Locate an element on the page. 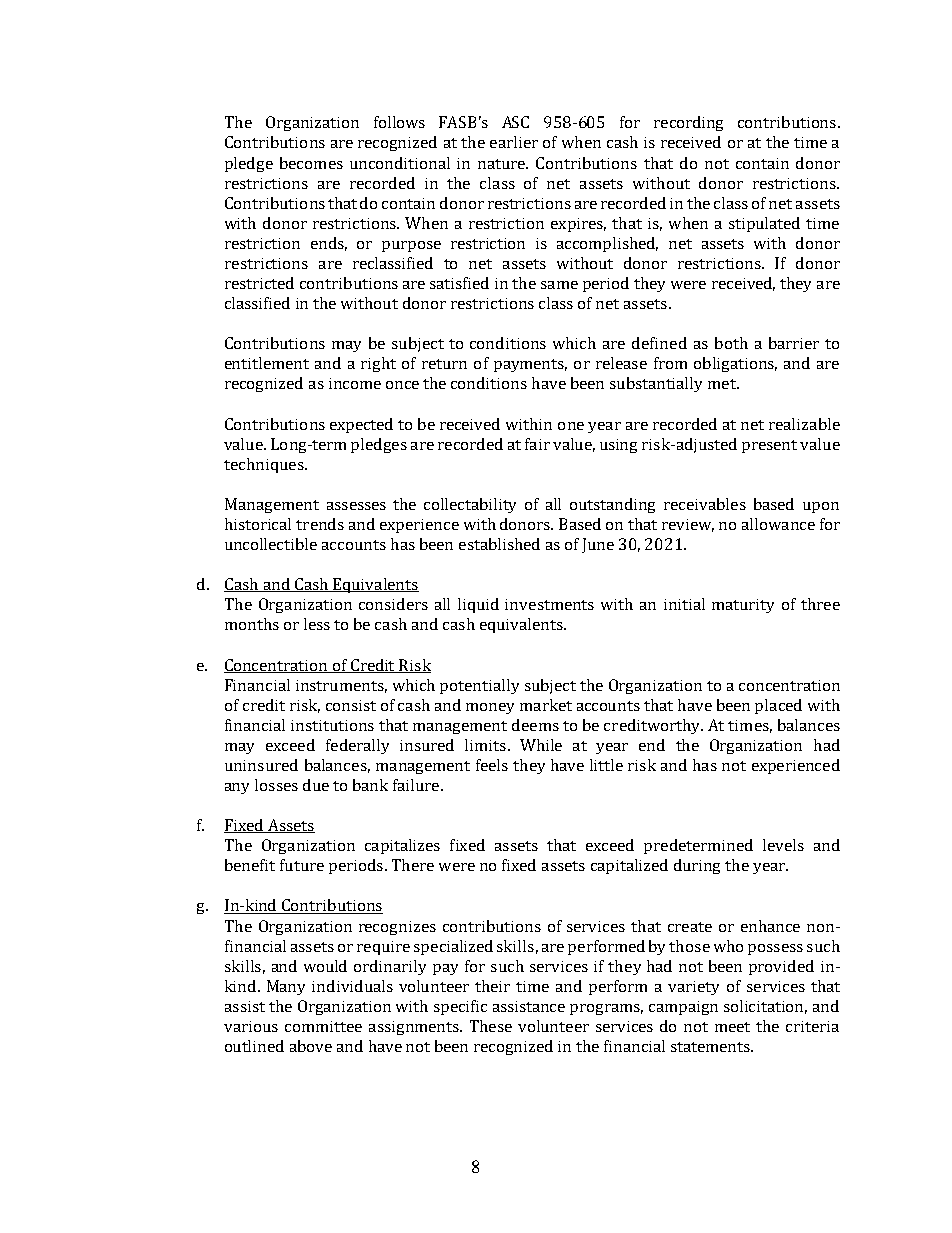 This image has height=1233, width=952. income is located at coordinates (355, 383).
